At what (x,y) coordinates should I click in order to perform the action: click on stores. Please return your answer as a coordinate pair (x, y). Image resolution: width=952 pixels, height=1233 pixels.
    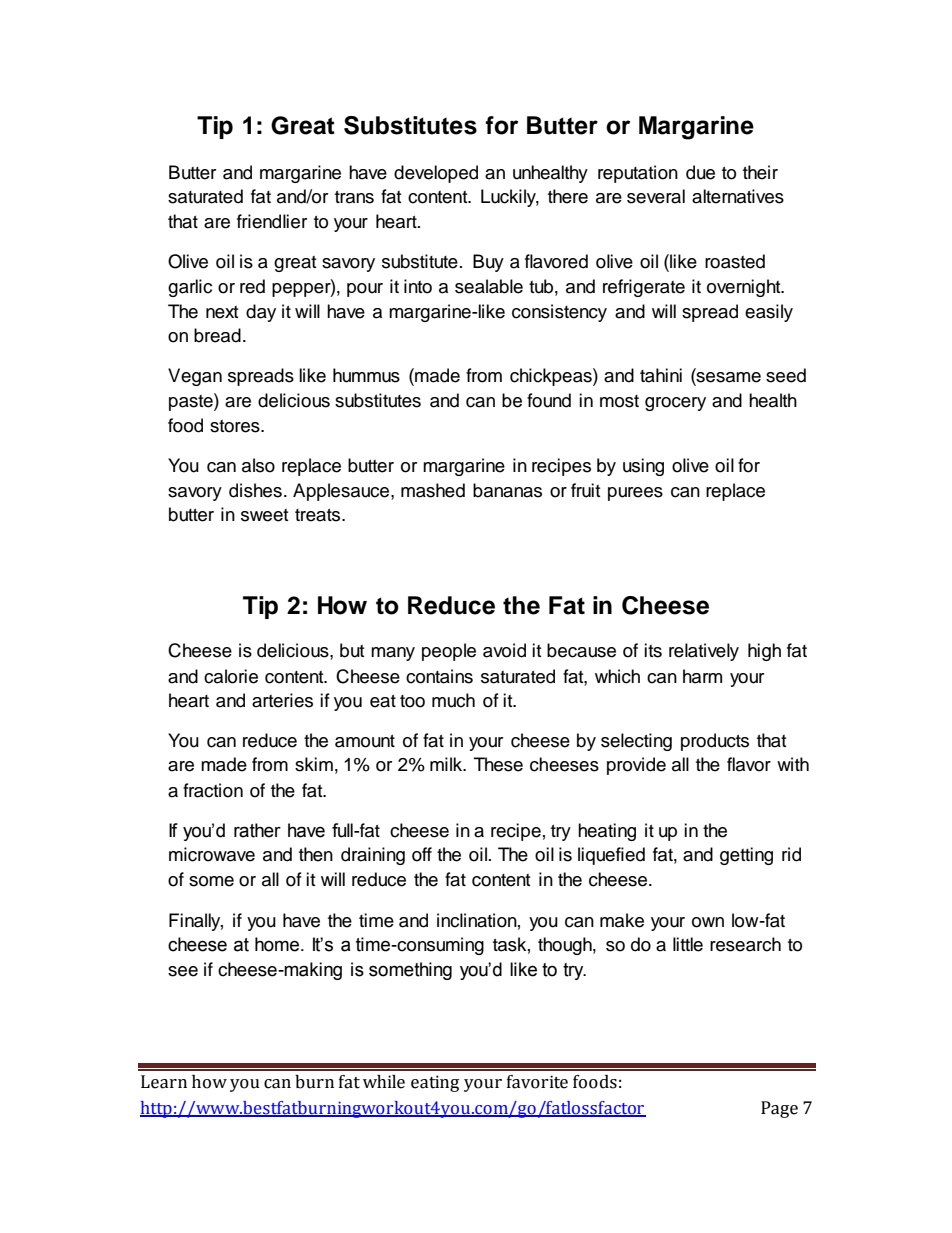
    Looking at the image, I should click on (236, 426).
